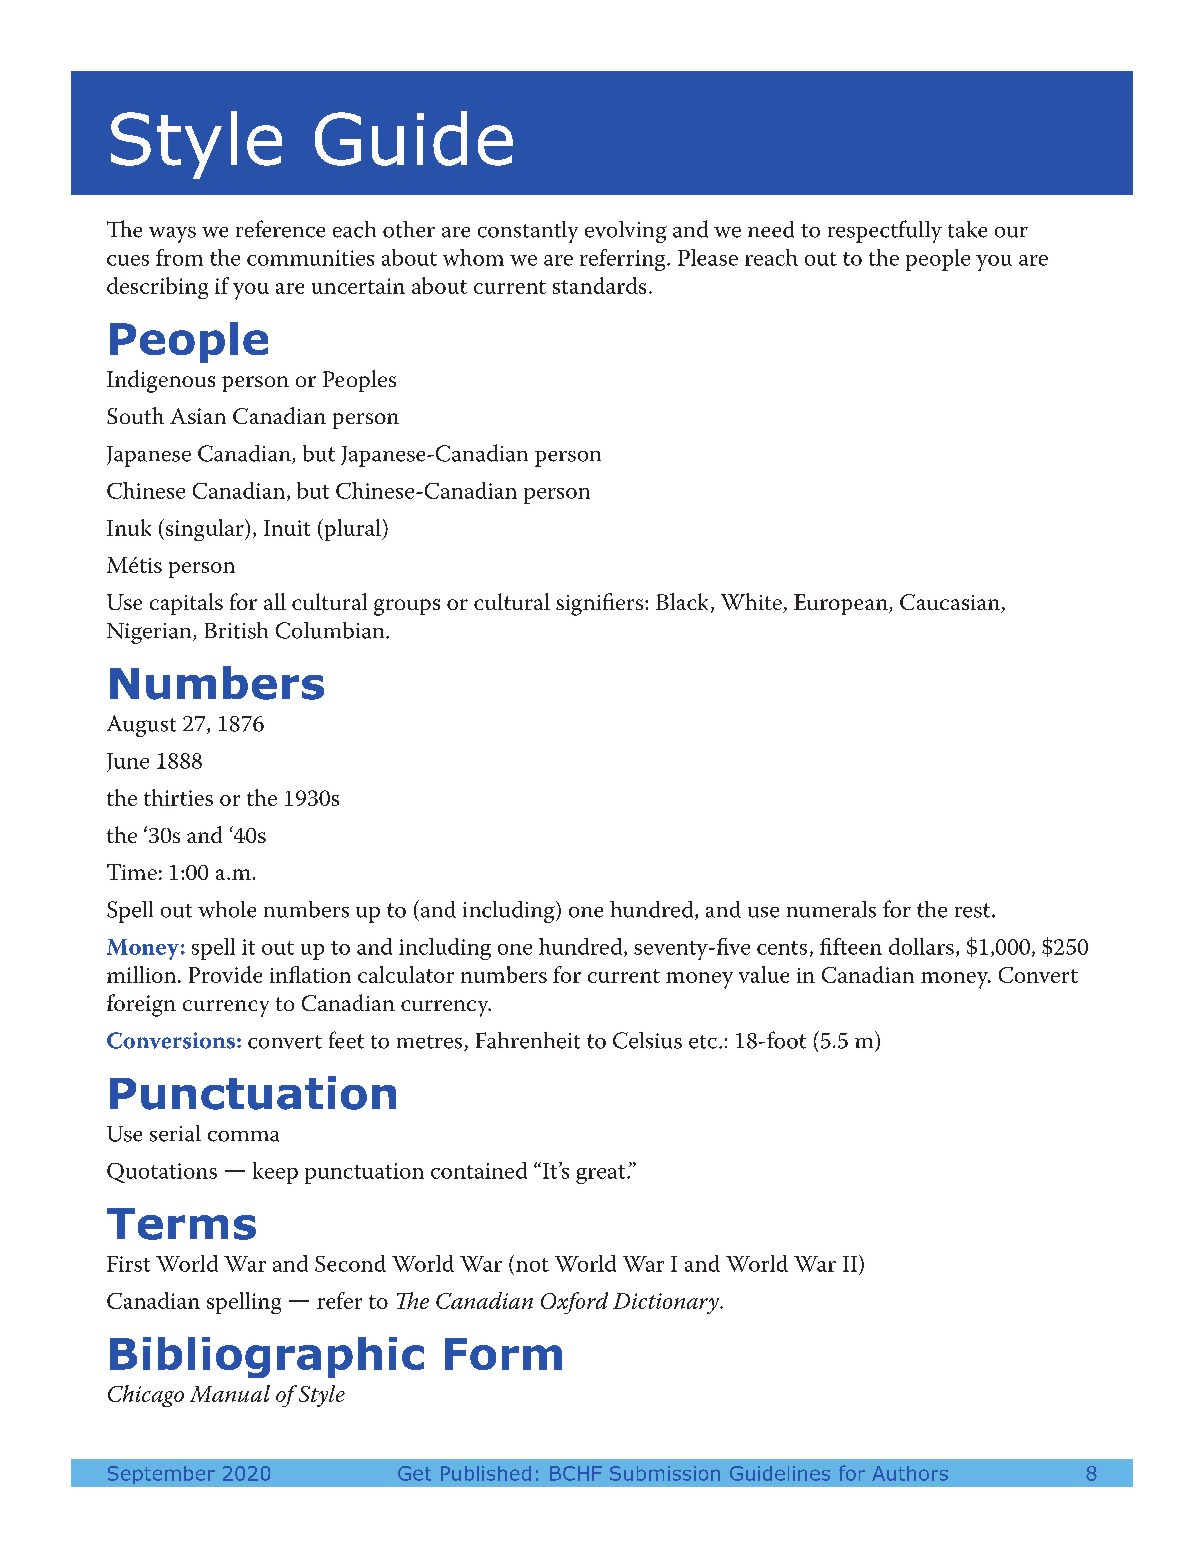 The height and width of the image is (1558, 1204). What do you see at coordinates (179, 257) in the image?
I see `from` at bounding box center [179, 257].
